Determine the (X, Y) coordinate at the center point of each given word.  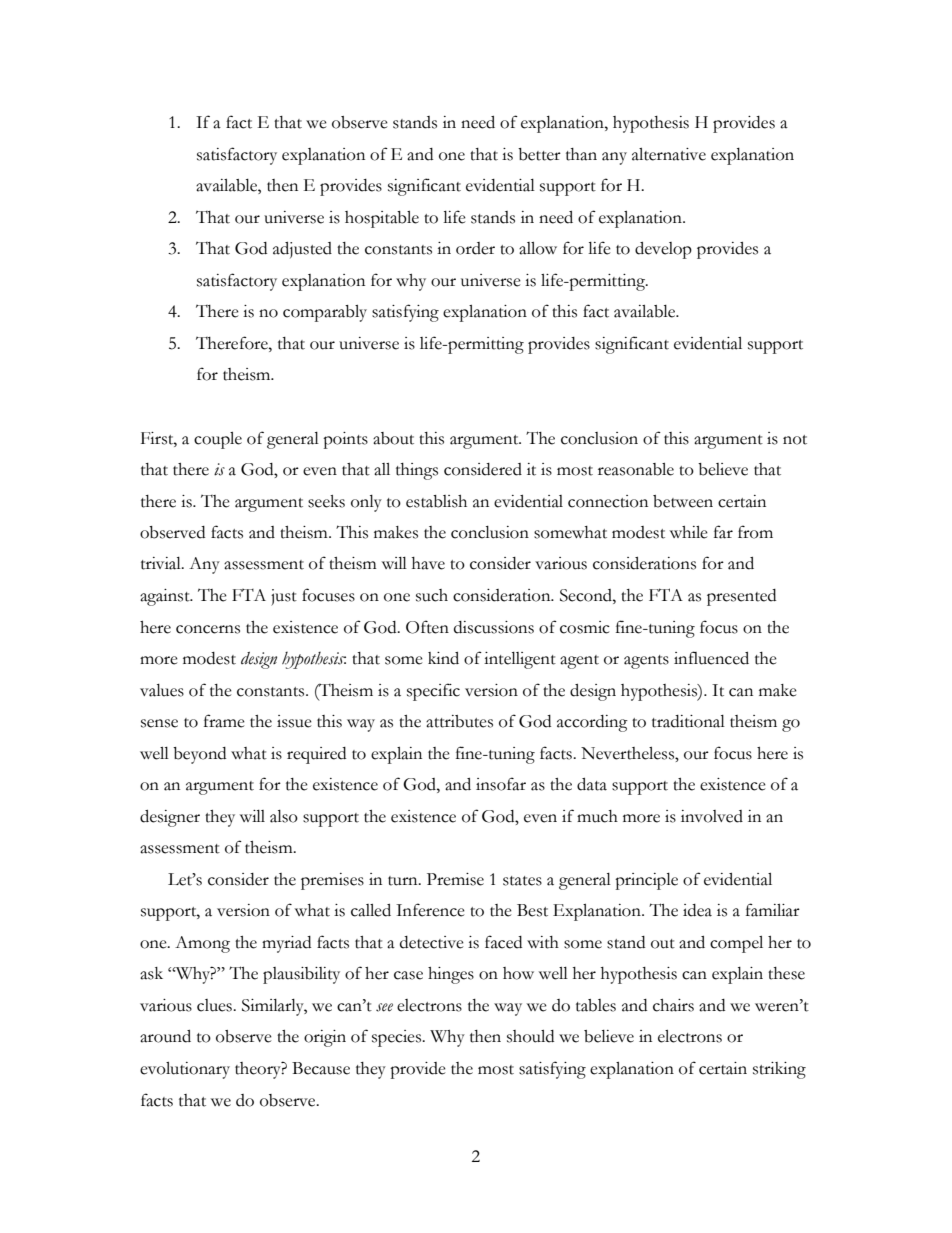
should (530, 1036)
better (539, 154)
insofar (501, 784)
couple (218, 440)
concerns (208, 629)
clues (215, 1005)
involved (712, 816)
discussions (494, 627)
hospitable (382, 219)
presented (741, 597)
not (795, 440)
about (393, 438)
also (284, 816)
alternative (669, 154)
